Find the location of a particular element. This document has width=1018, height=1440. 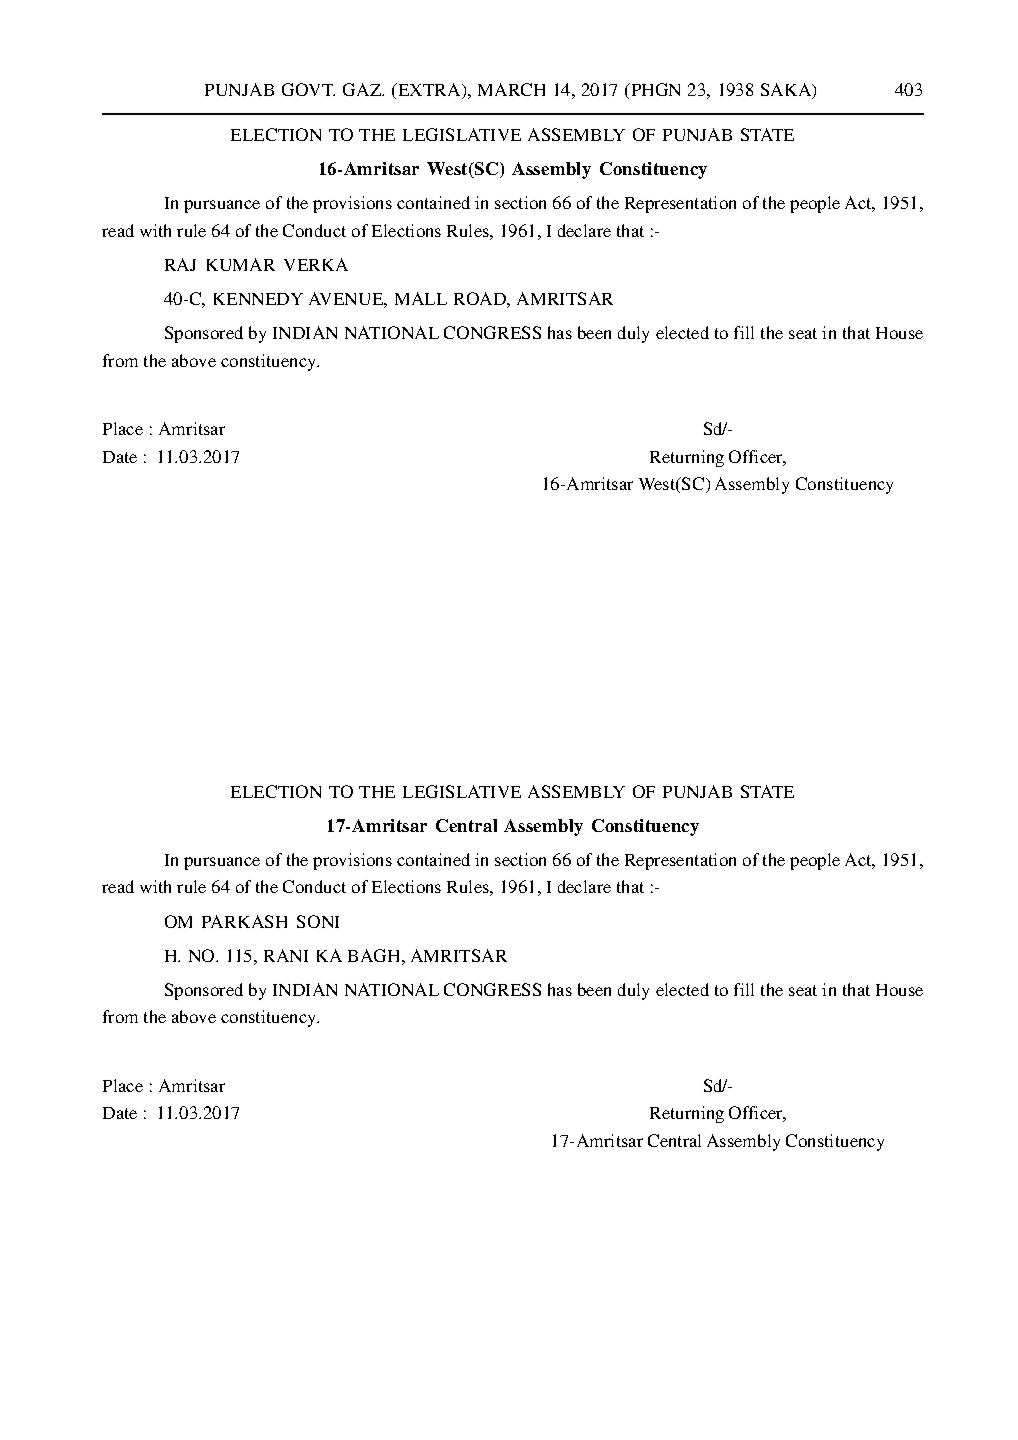

KUMAR is located at coordinates (241, 264).
